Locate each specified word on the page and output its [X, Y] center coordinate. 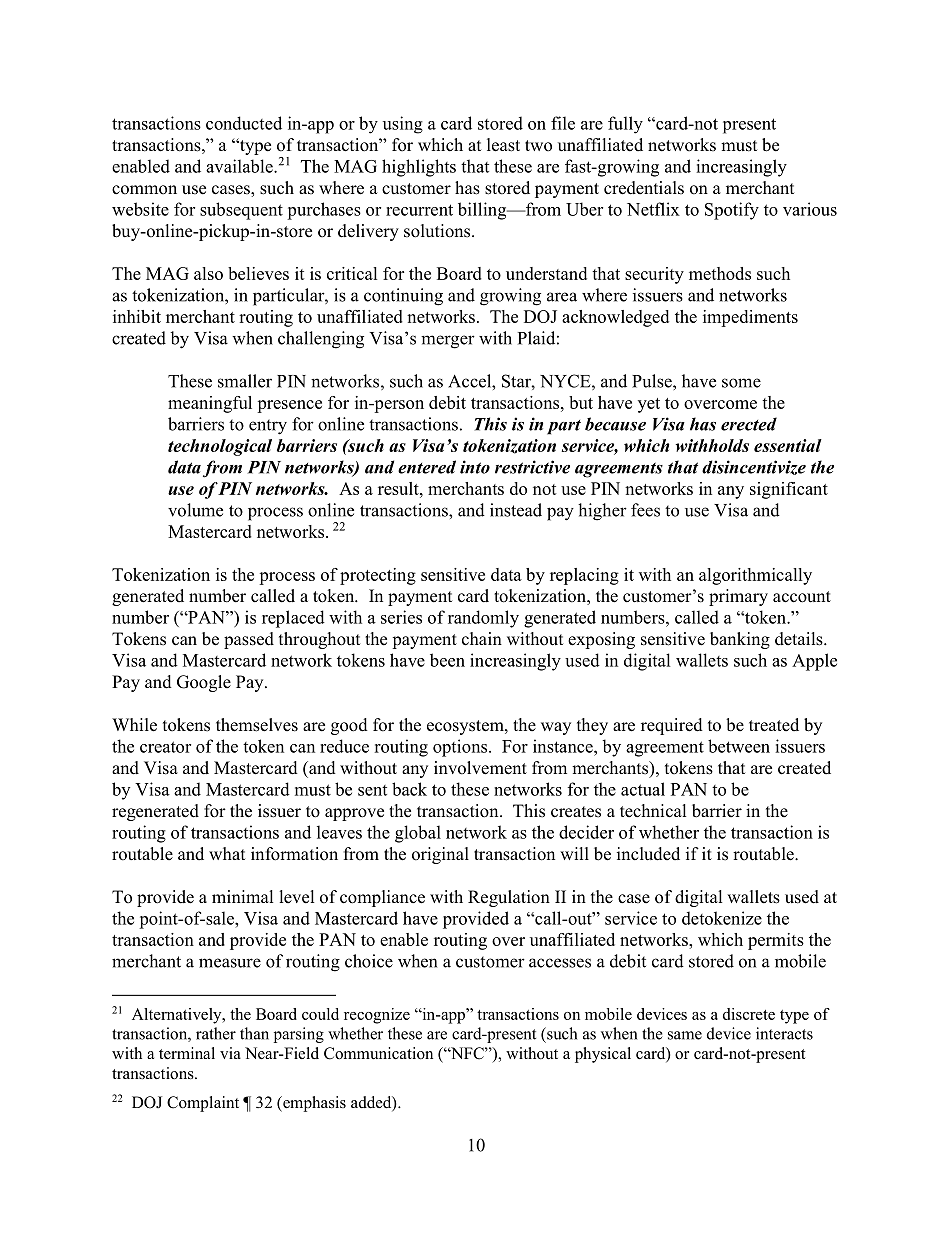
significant [789, 490]
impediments [750, 318]
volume [195, 510]
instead [516, 510]
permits [776, 941]
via [230, 1053]
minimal [242, 896]
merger [448, 342]
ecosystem [466, 727]
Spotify [732, 211]
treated [774, 725]
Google [204, 683]
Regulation [509, 898]
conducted [244, 123]
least [503, 145]
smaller [245, 381]
